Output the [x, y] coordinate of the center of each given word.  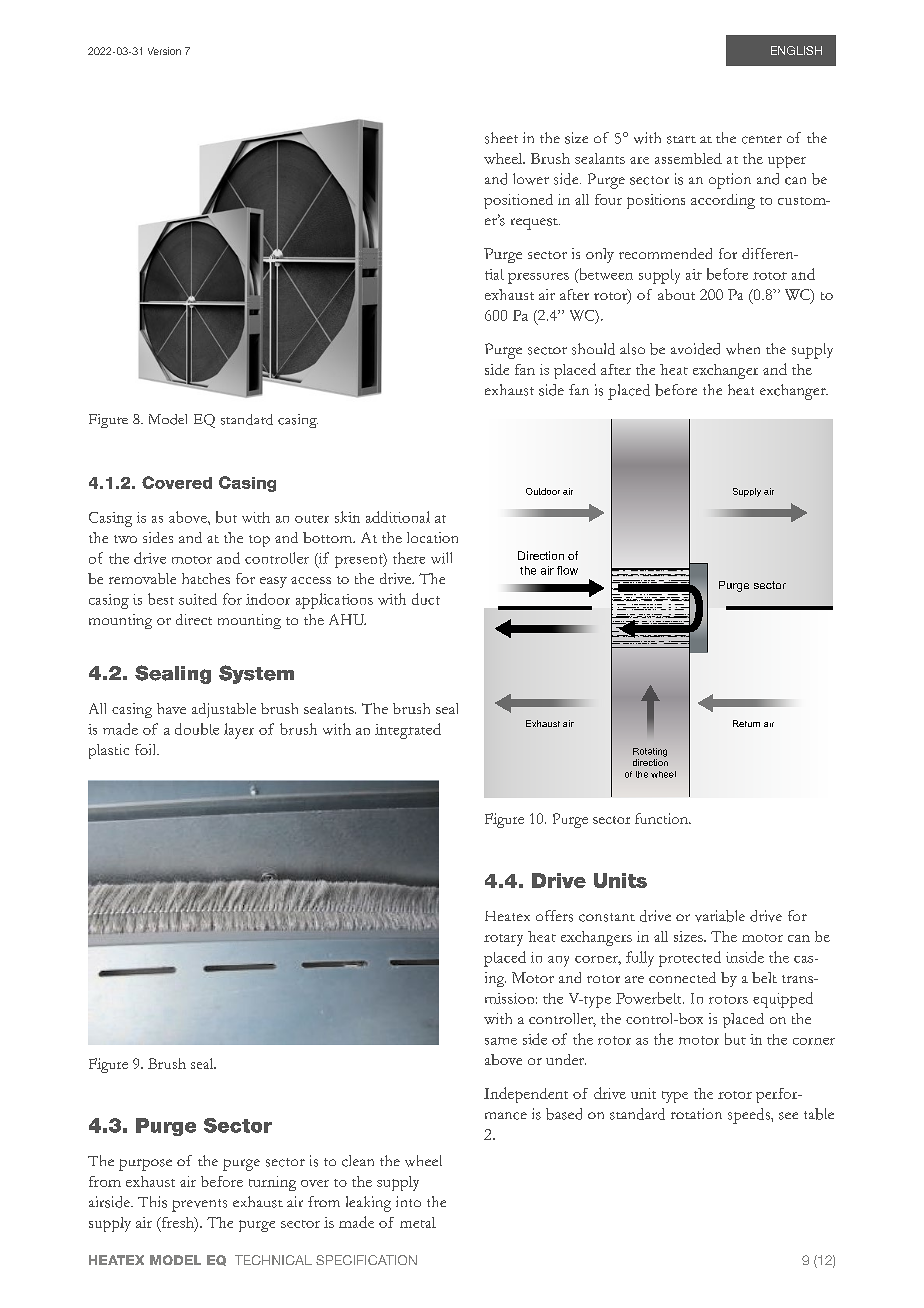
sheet [501, 138]
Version [164, 51]
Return [746, 723]
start [681, 140]
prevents [199, 1205]
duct [426, 599]
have [171, 708]
